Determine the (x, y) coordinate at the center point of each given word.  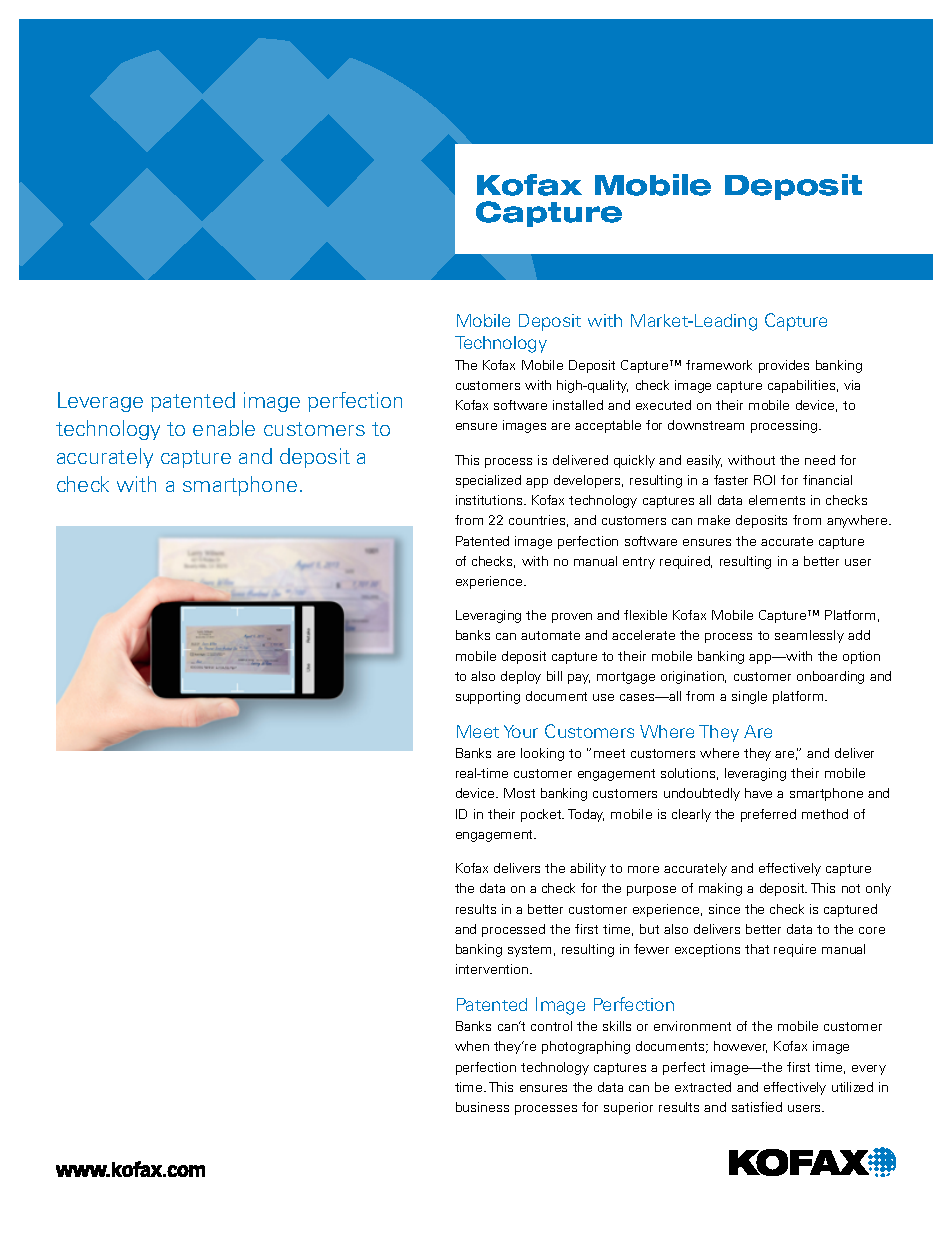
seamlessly (809, 636)
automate (550, 635)
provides (784, 366)
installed (578, 405)
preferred (768, 815)
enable (224, 428)
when (472, 1046)
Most (519, 793)
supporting (488, 697)
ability (588, 869)
